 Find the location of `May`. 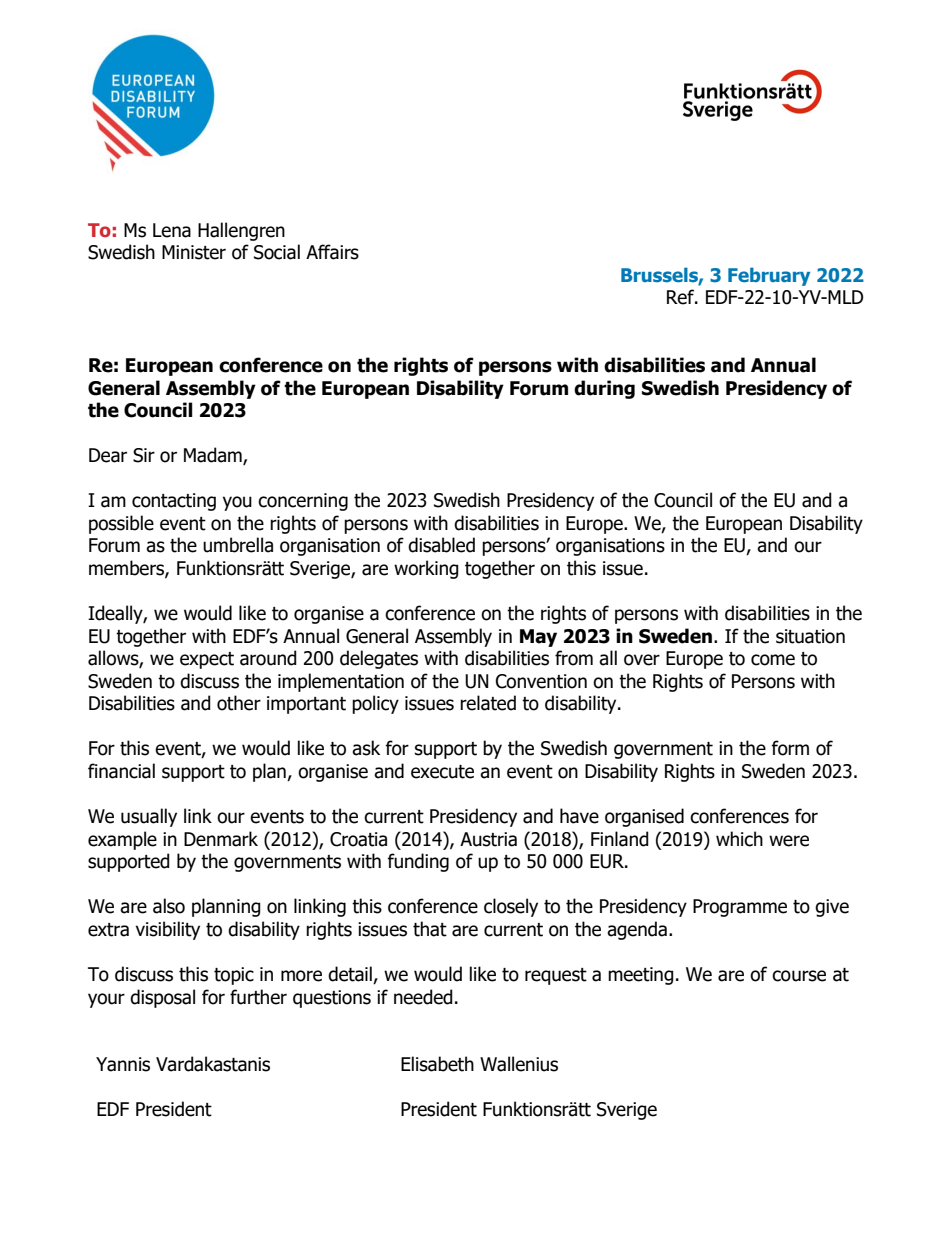

May is located at coordinates (538, 638).
